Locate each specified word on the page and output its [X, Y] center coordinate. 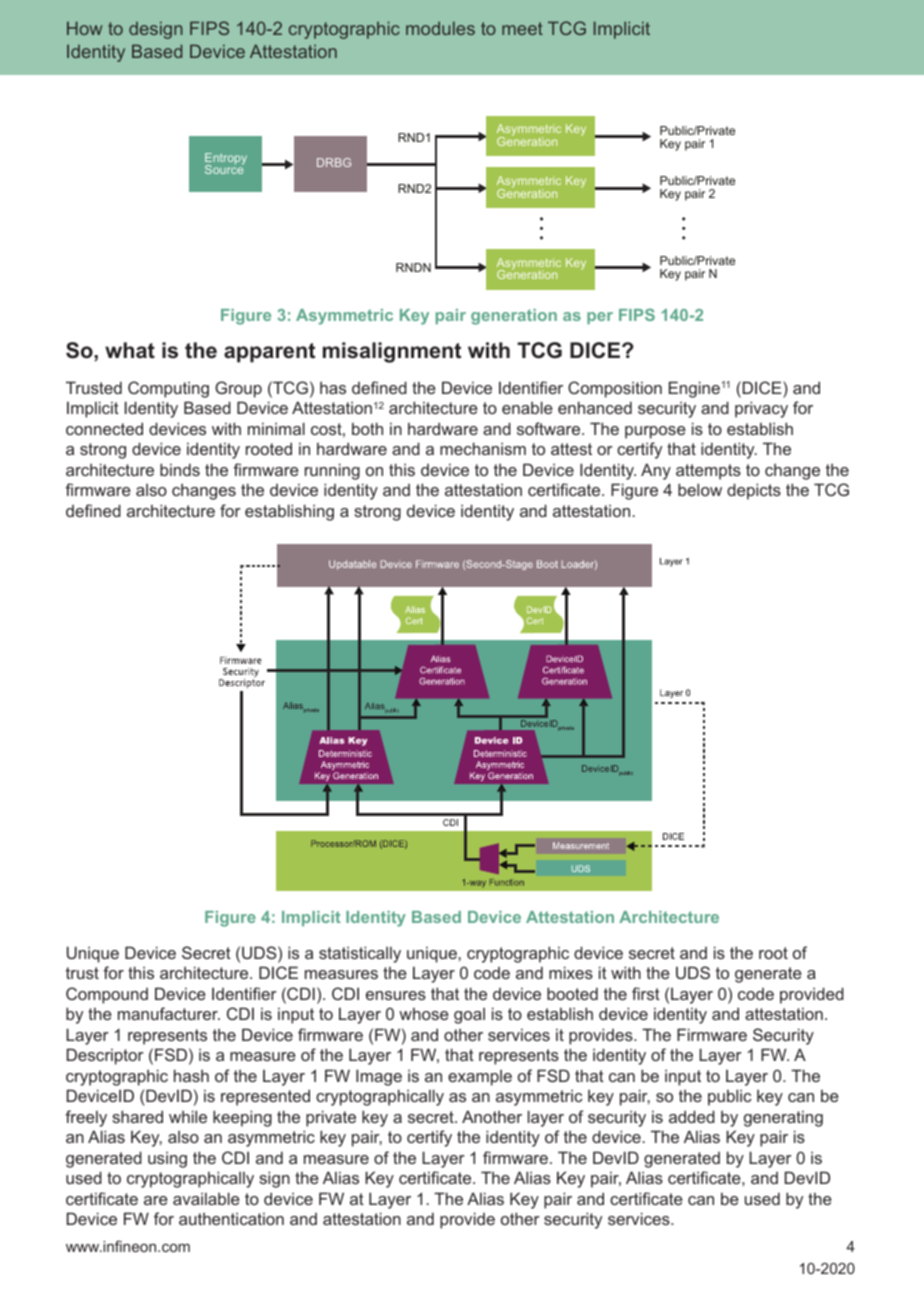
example [480, 1078]
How [84, 28]
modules [440, 28]
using [167, 1160]
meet [522, 28]
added [692, 1116]
